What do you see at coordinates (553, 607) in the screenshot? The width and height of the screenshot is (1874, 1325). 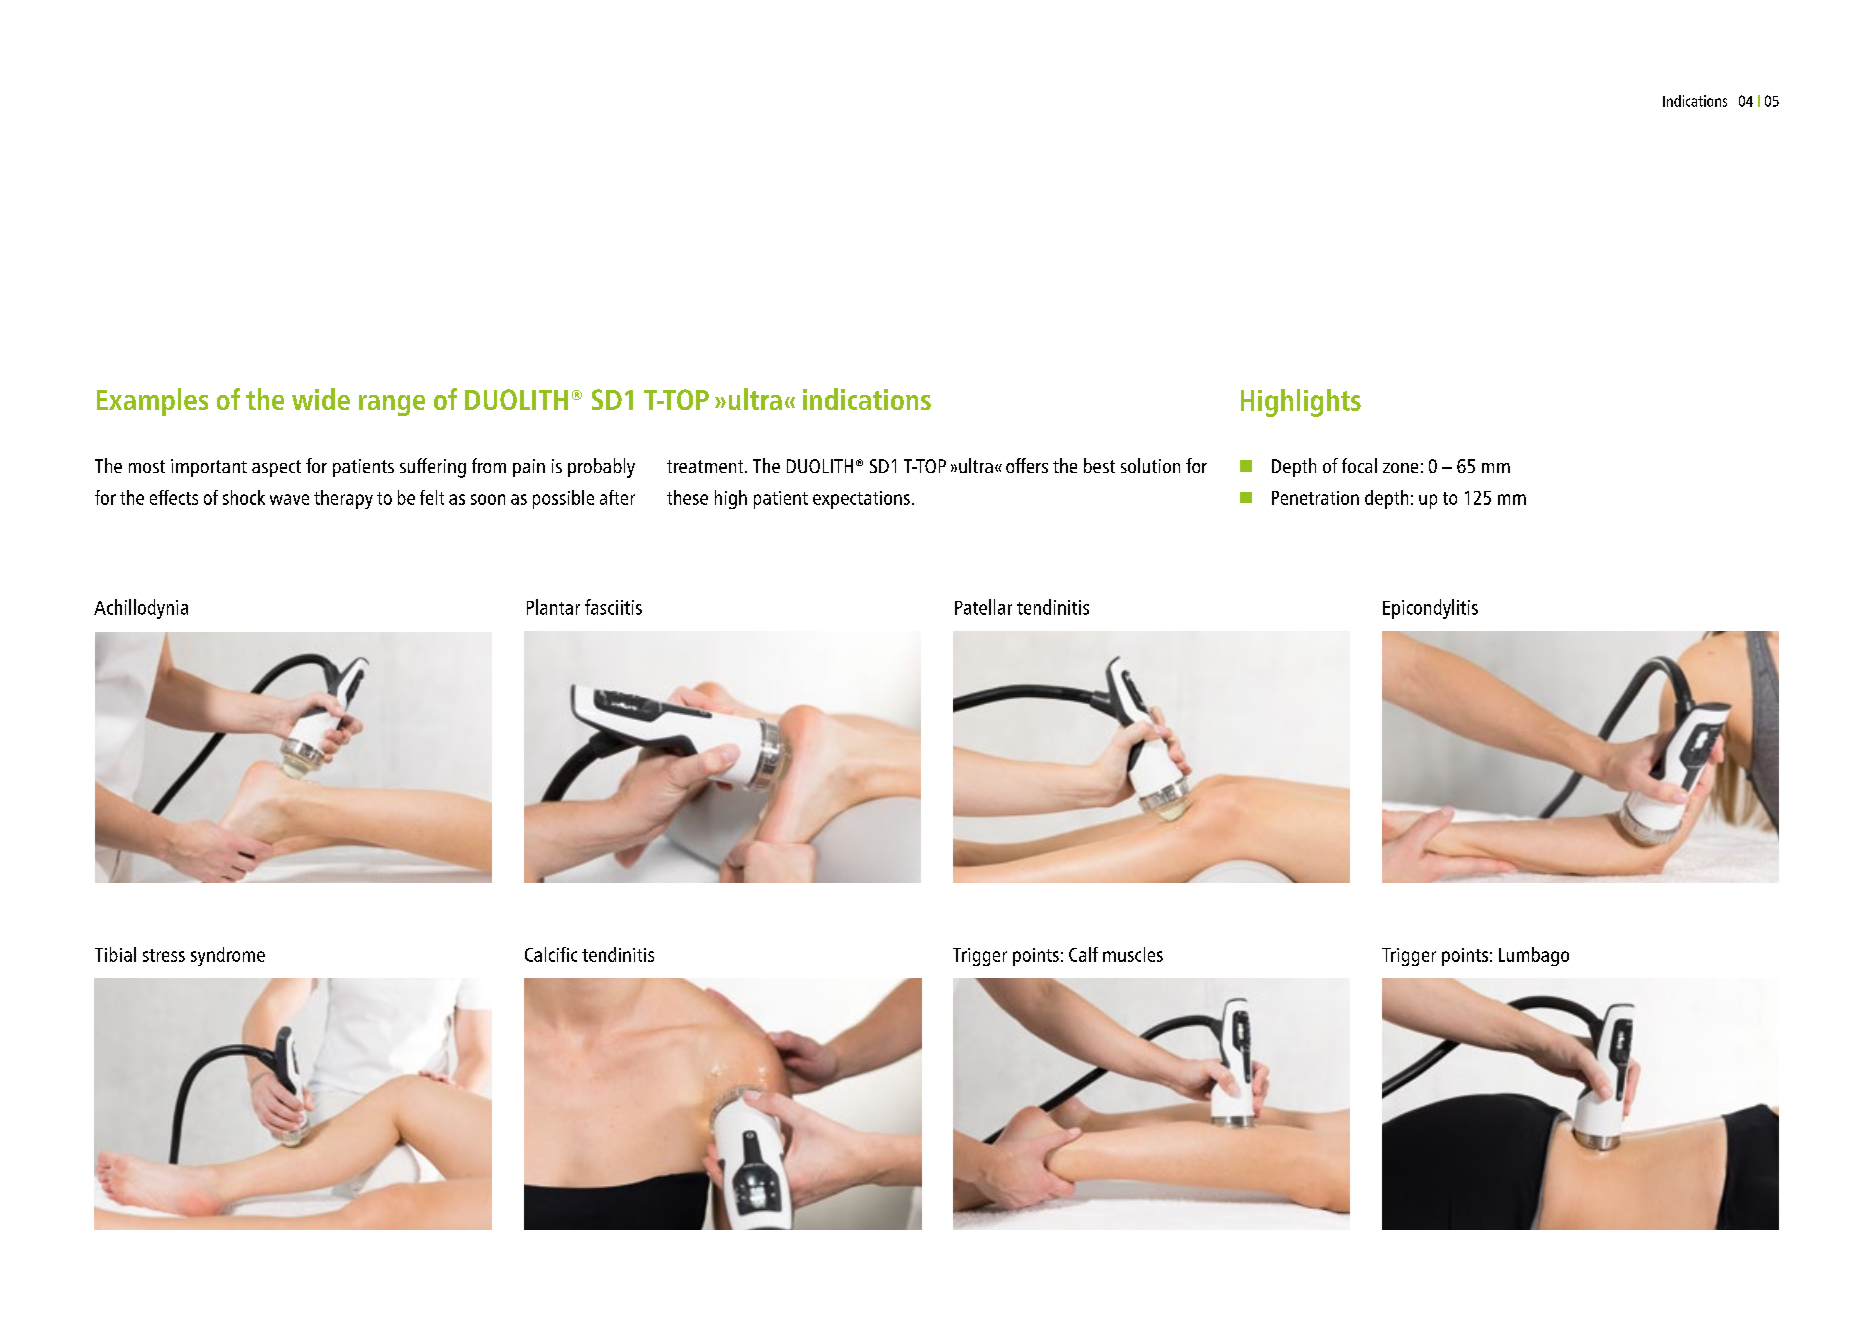 I see `Plantar` at bounding box center [553, 607].
